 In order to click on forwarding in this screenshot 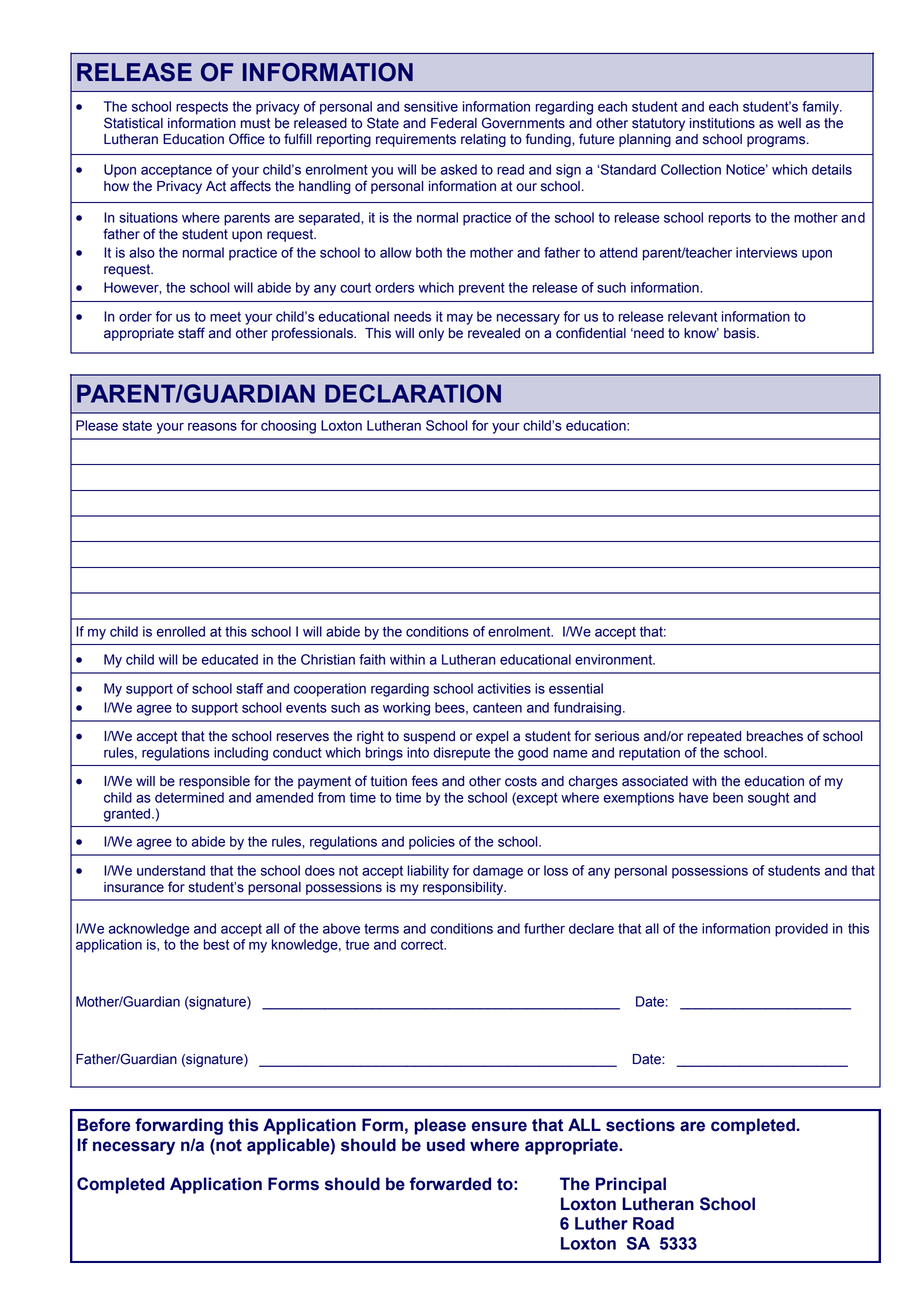, I will do `click(179, 1126)`.
